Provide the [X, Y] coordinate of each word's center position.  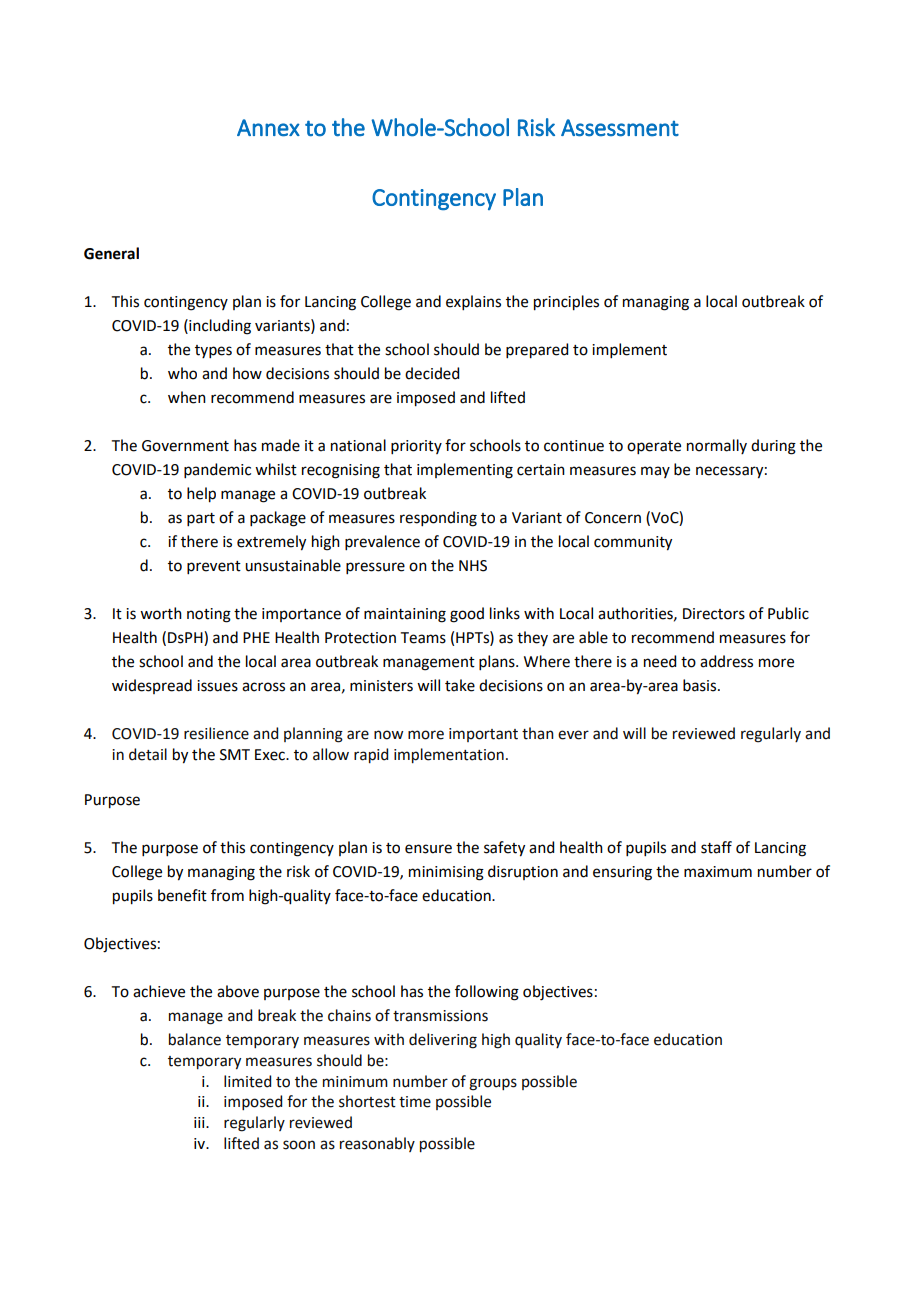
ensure [428, 849]
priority [416, 447]
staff [716, 847]
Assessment [620, 128]
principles [566, 303]
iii [200, 1122]
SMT [235, 755]
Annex [268, 128]
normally [717, 446]
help [201, 495]
